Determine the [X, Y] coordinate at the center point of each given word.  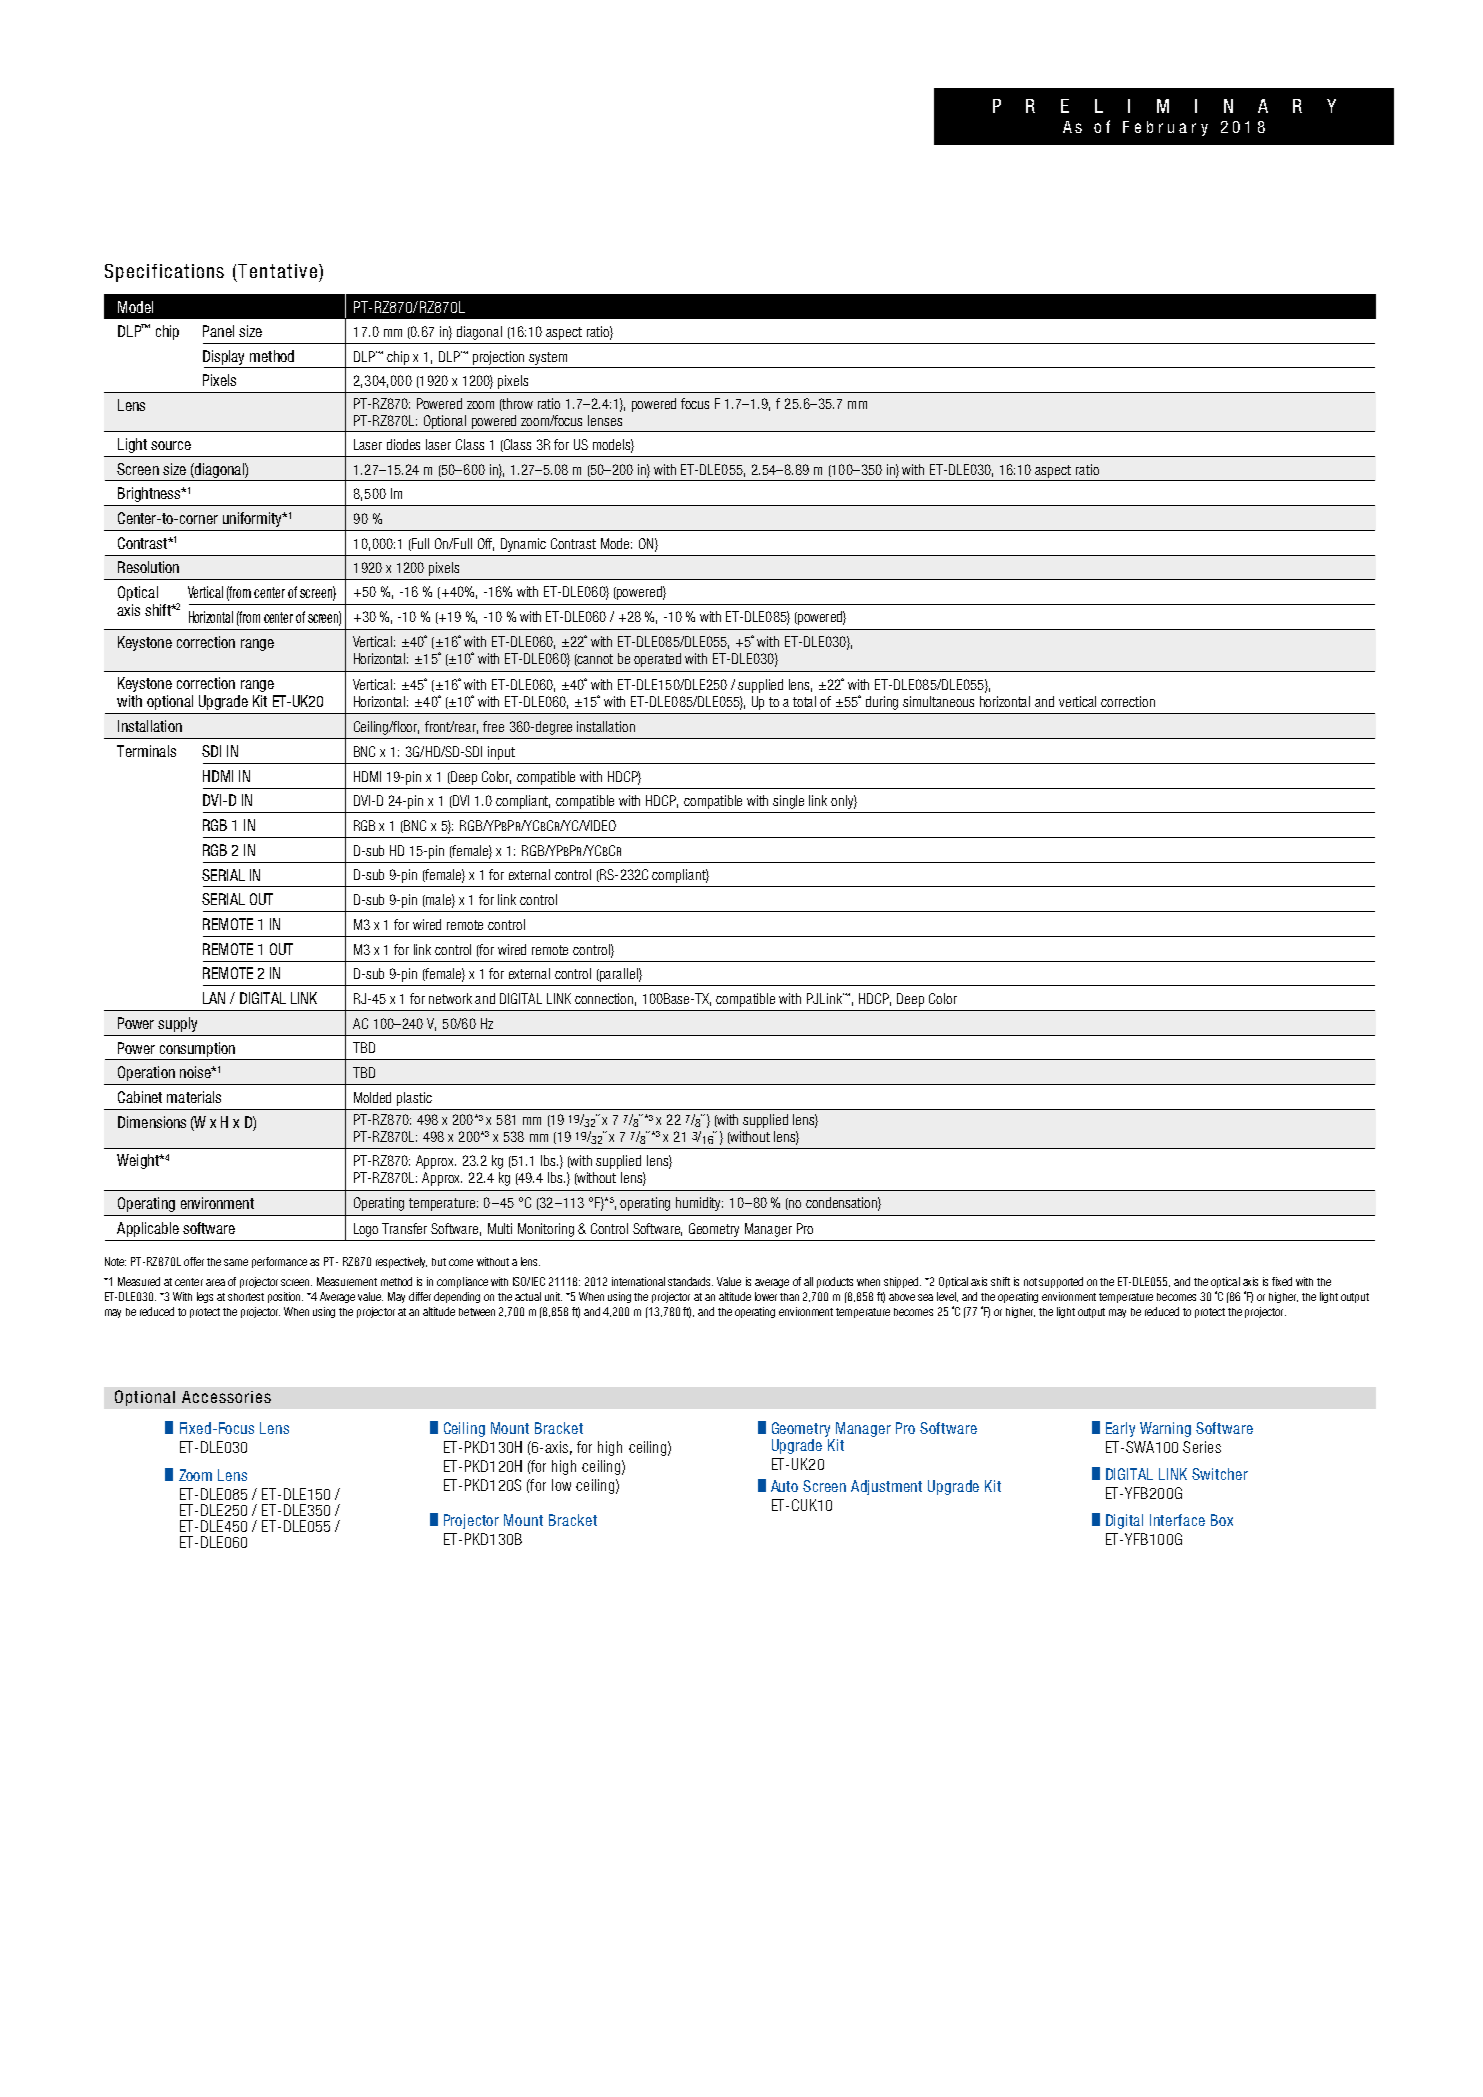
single [788, 802]
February [1165, 128]
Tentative [279, 271]
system [548, 358]
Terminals [146, 751]
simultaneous [938, 701]
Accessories [226, 1397]
